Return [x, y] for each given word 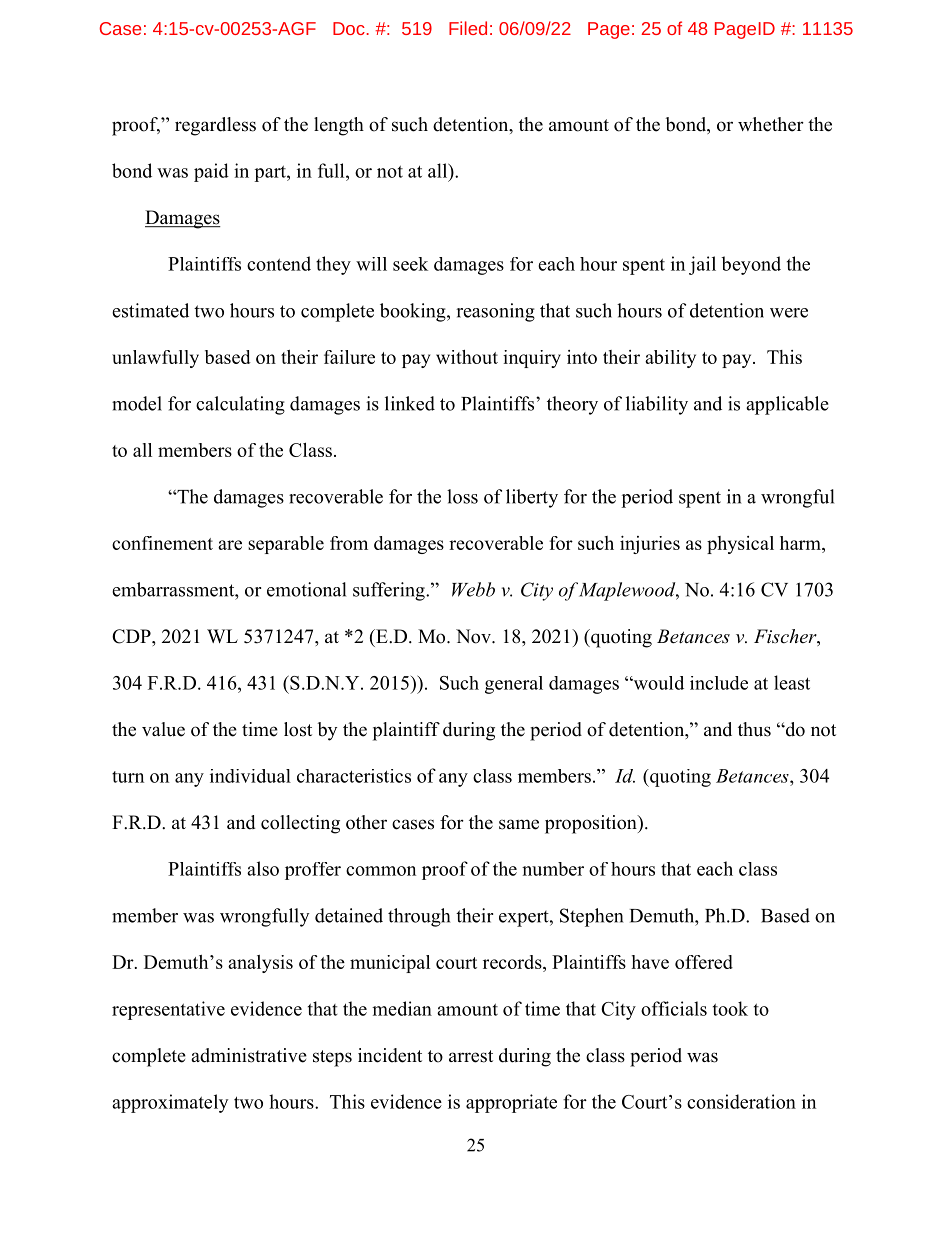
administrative [249, 1055]
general [514, 685]
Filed [468, 28]
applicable [787, 405]
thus [754, 729]
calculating [240, 405]
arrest [471, 1056]
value [163, 729]
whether [771, 124]
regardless [215, 126]
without [467, 357]
